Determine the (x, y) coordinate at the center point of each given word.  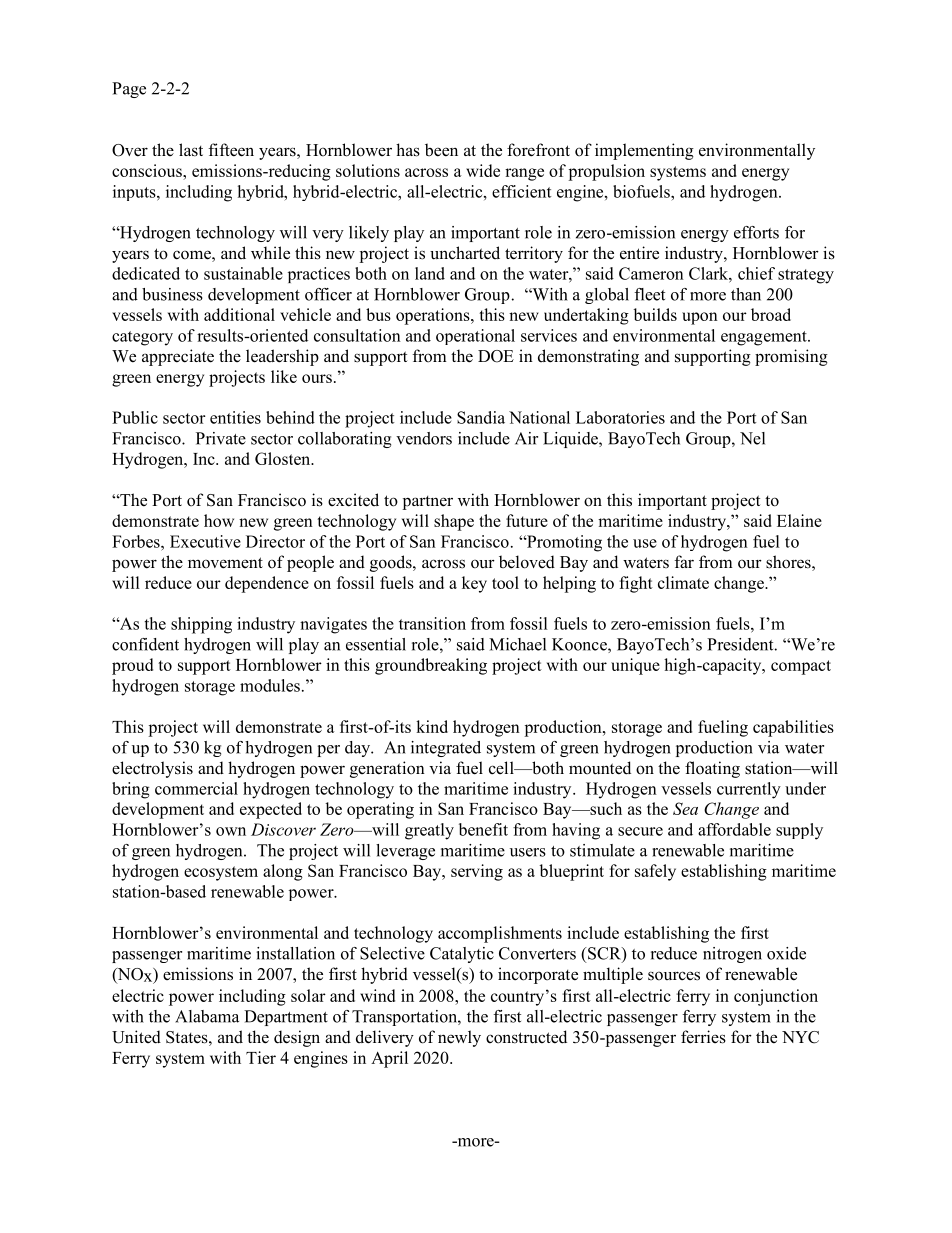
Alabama (207, 1016)
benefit (483, 829)
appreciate (178, 357)
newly (459, 1038)
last (191, 150)
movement (225, 563)
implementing (644, 151)
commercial (196, 788)
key (474, 584)
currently (749, 790)
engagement (765, 338)
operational (475, 337)
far (684, 561)
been (441, 150)
